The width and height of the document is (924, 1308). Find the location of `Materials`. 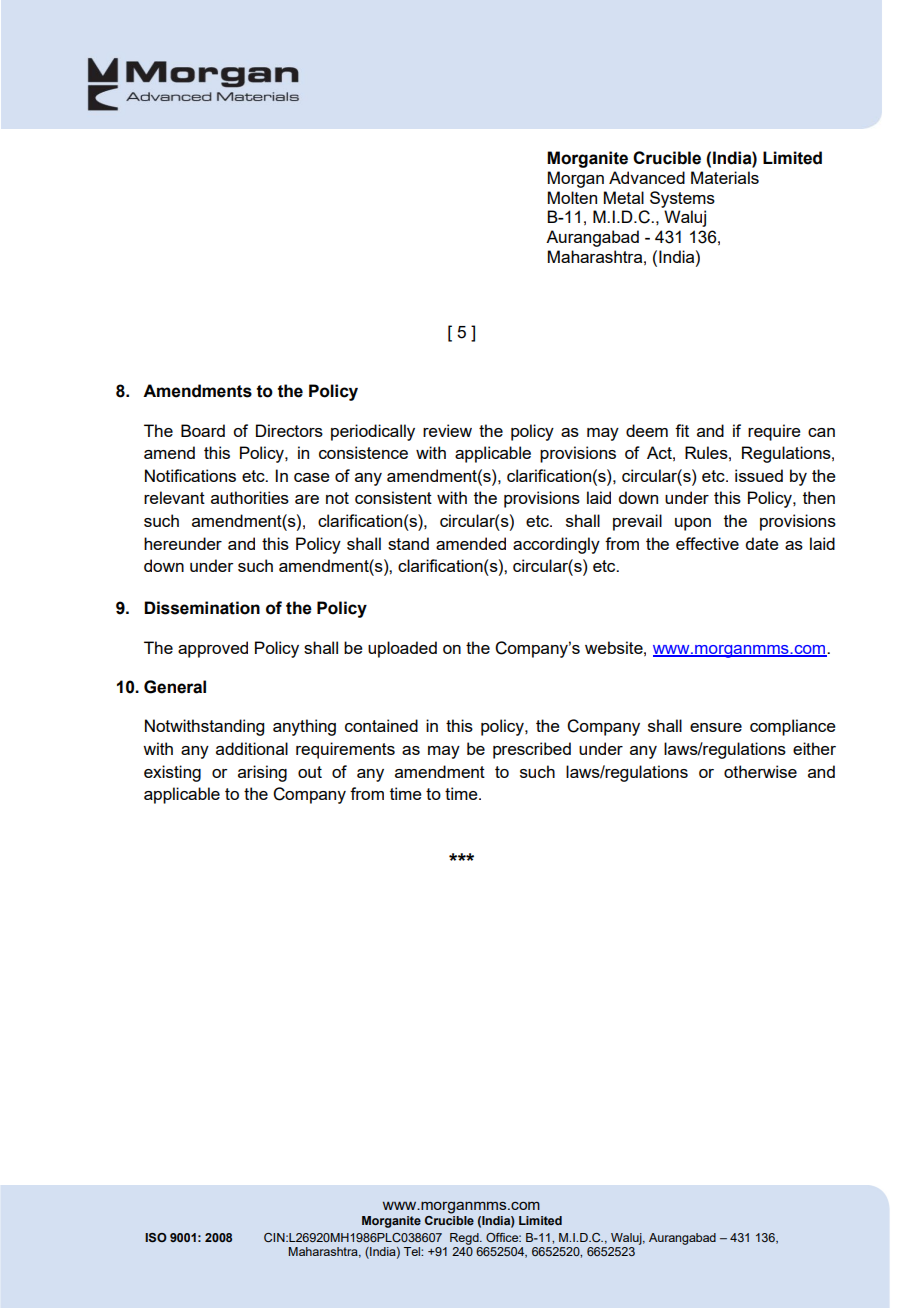

Materials is located at coordinates (725, 177).
